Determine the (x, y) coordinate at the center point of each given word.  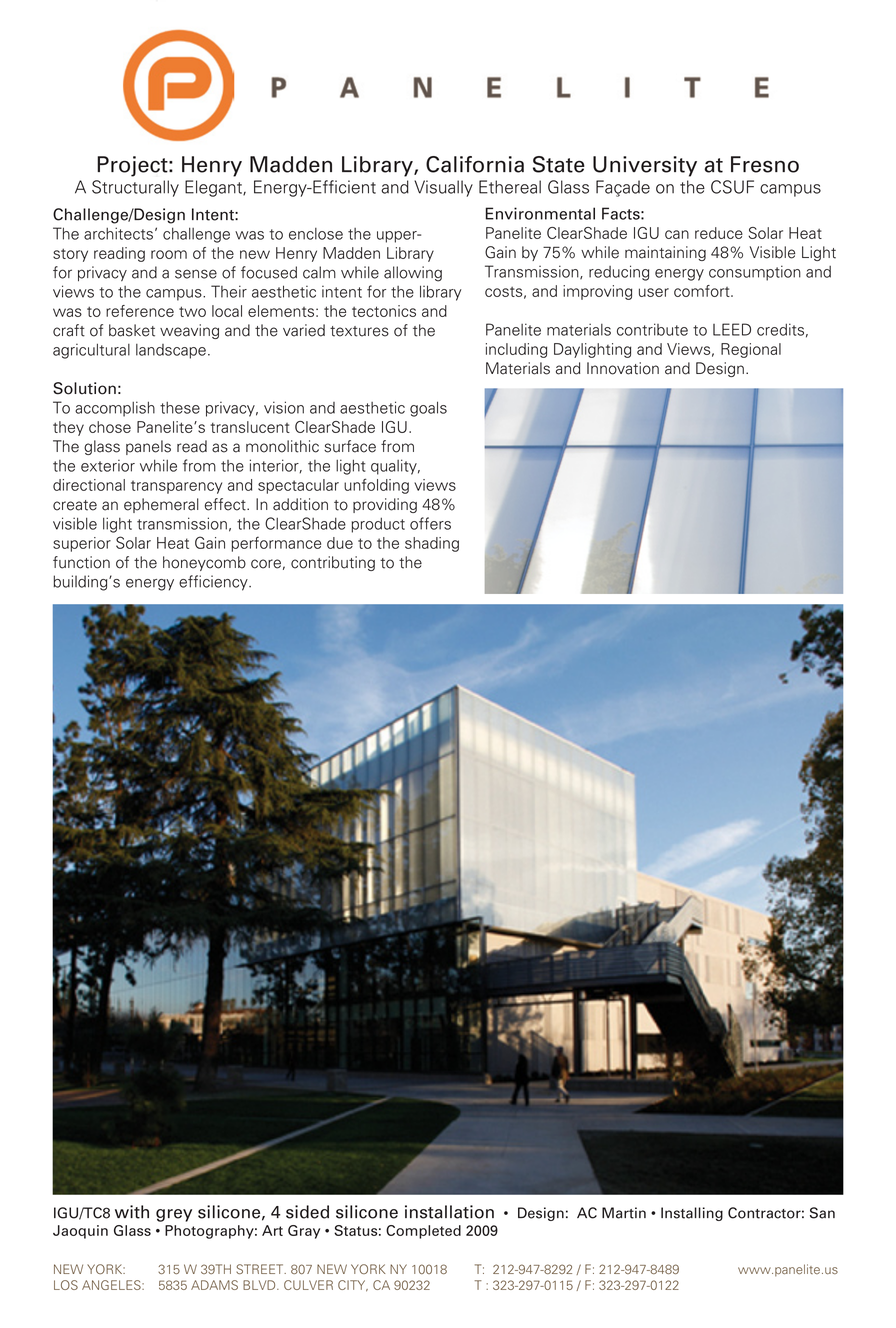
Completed (423, 1232)
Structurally (135, 188)
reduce (719, 233)
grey (174, 1215)
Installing (692, 1214)
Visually (443, 188)
